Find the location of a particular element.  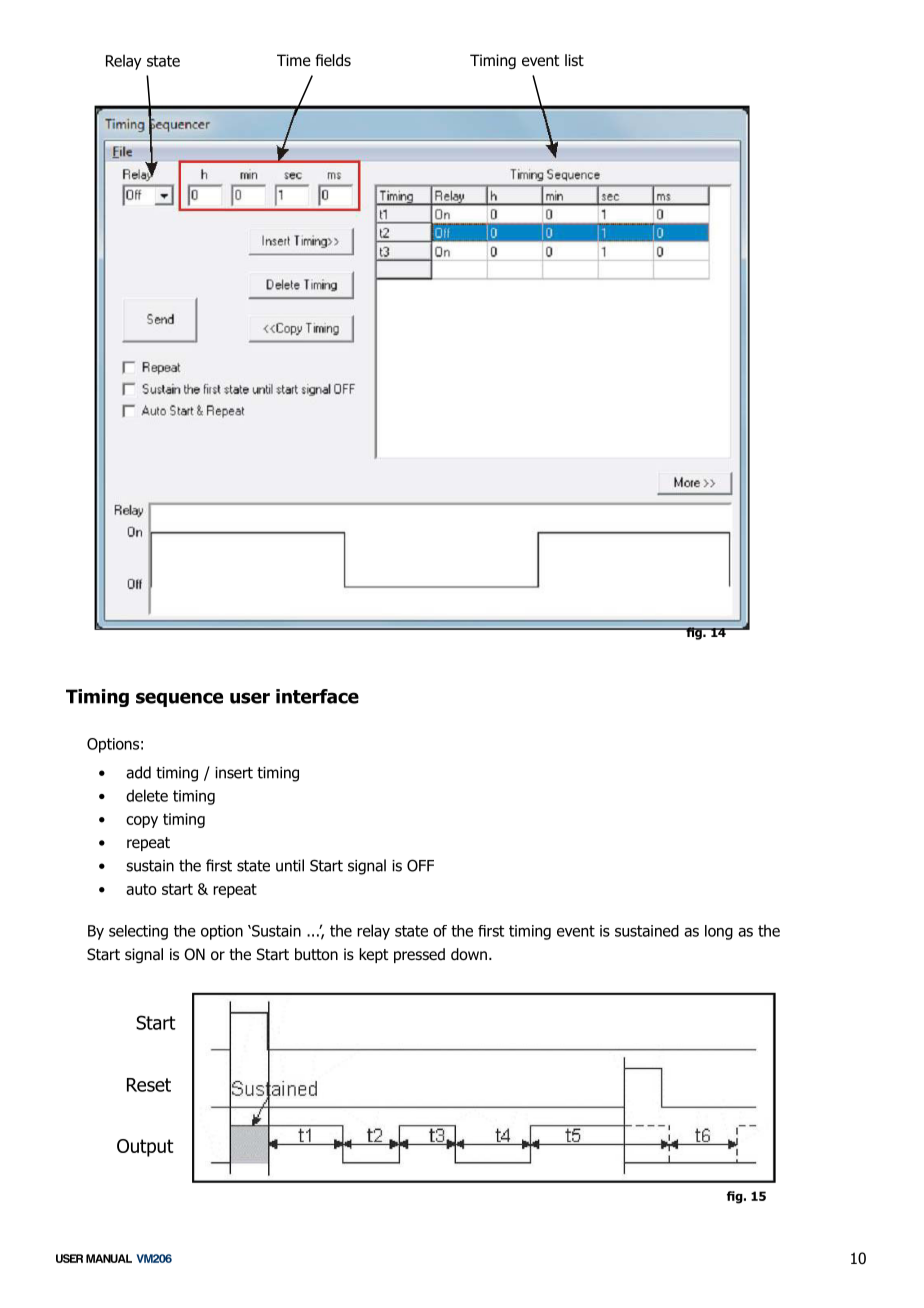

interface is located at coordinates (317, 696).
